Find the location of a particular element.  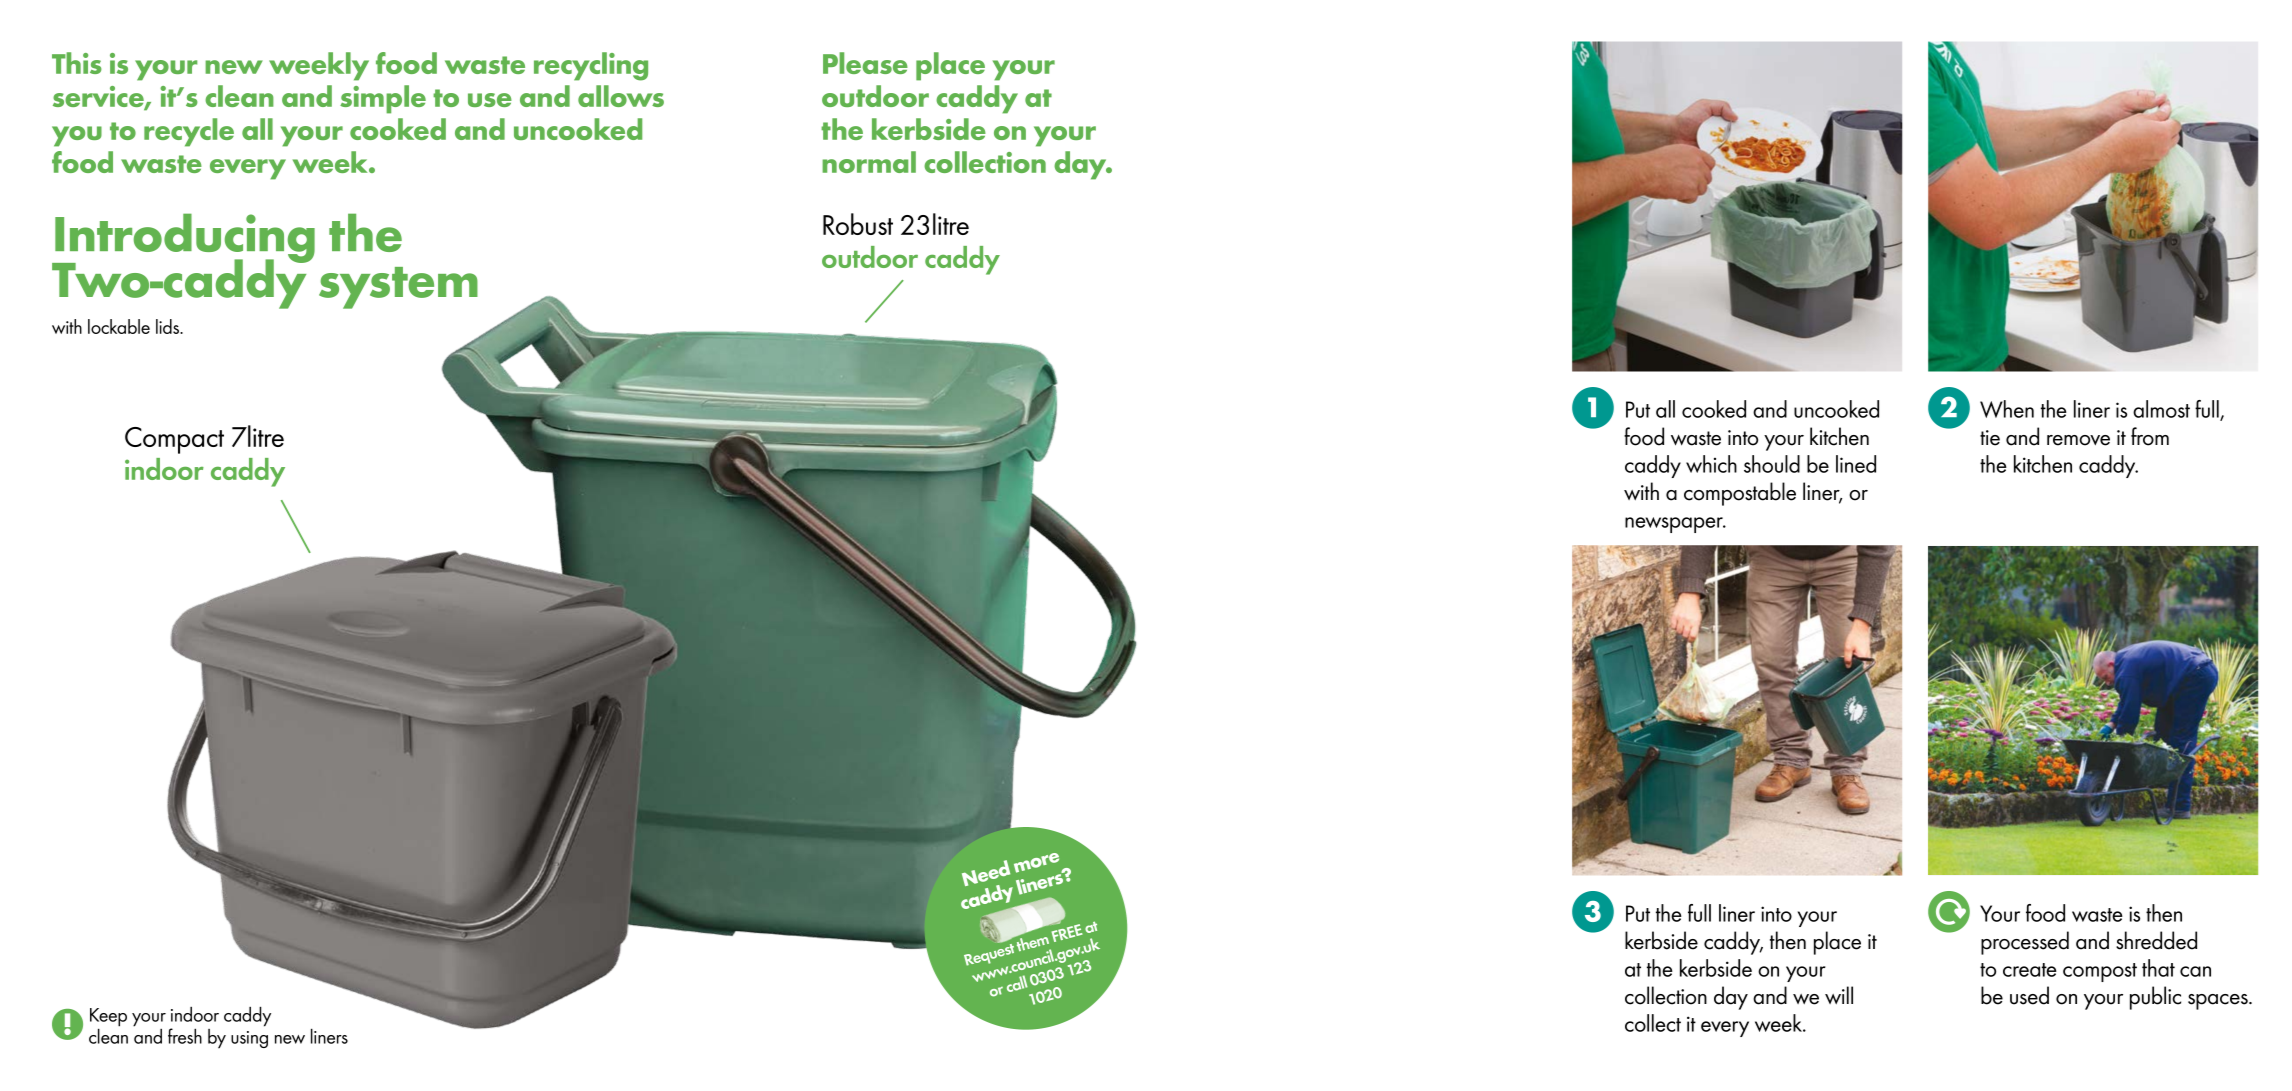

will is located at coordinates (1839, 995).
